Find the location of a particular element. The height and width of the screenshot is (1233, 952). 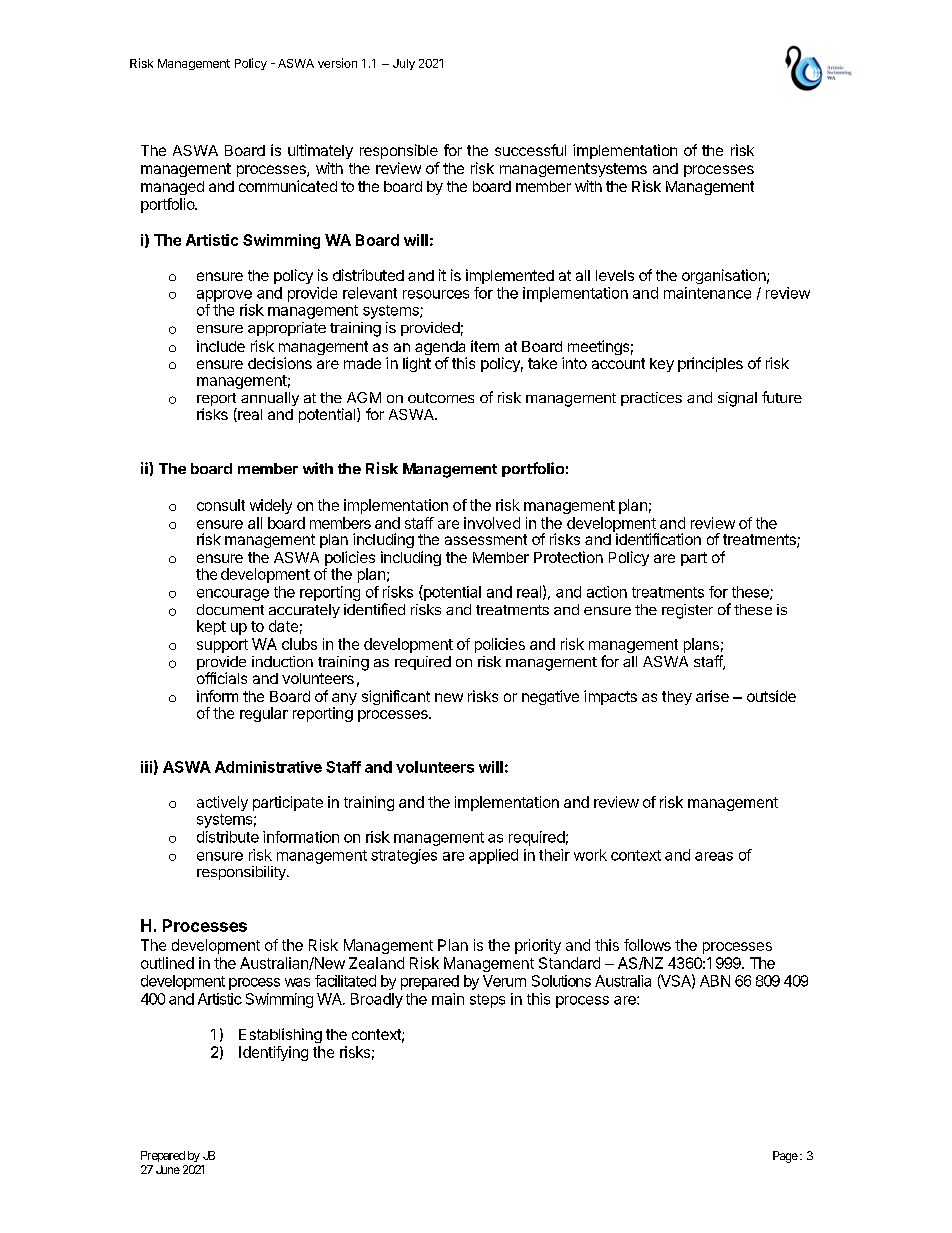

July is located at coordinates (404, 64).
